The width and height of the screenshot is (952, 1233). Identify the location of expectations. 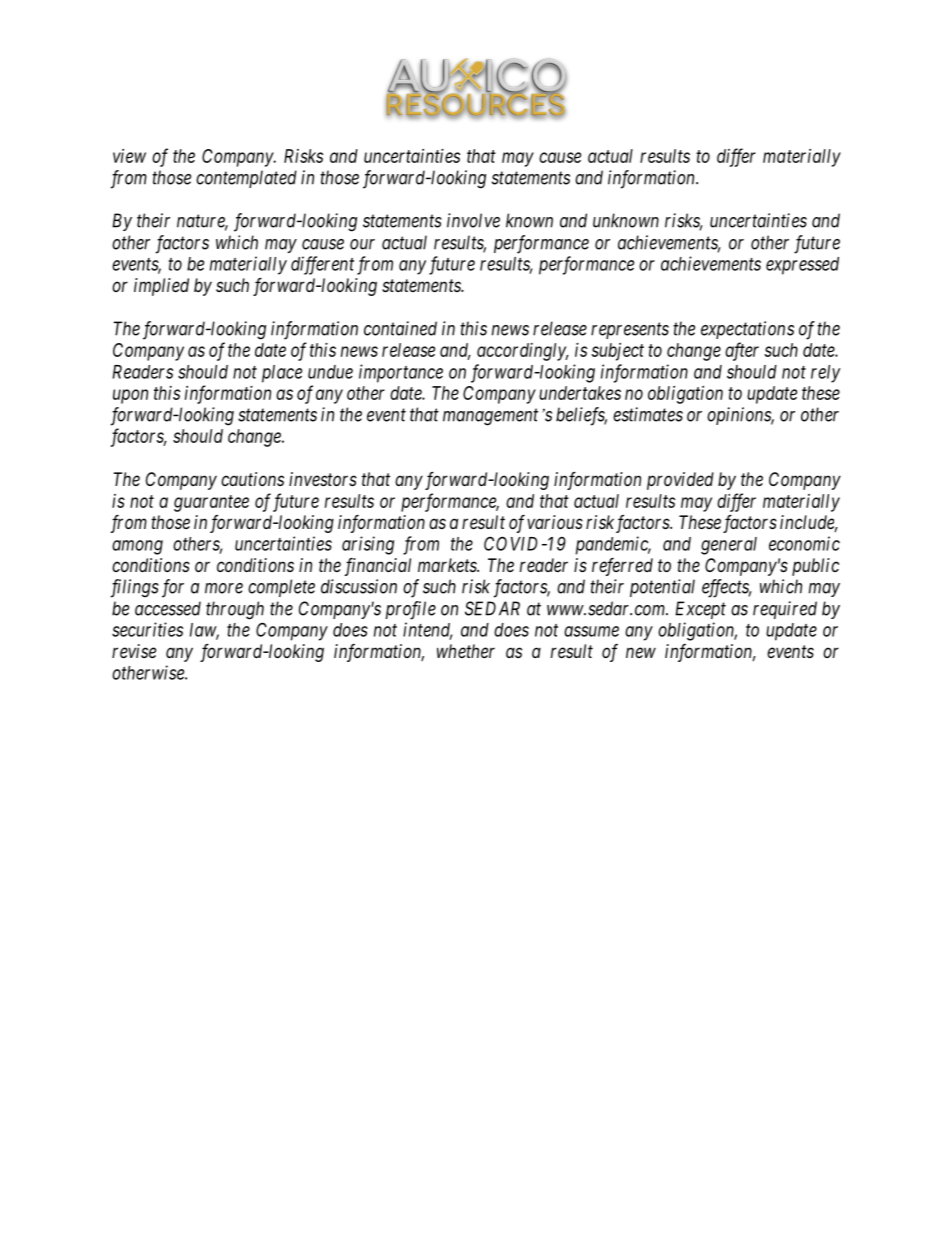
(747, 330).
